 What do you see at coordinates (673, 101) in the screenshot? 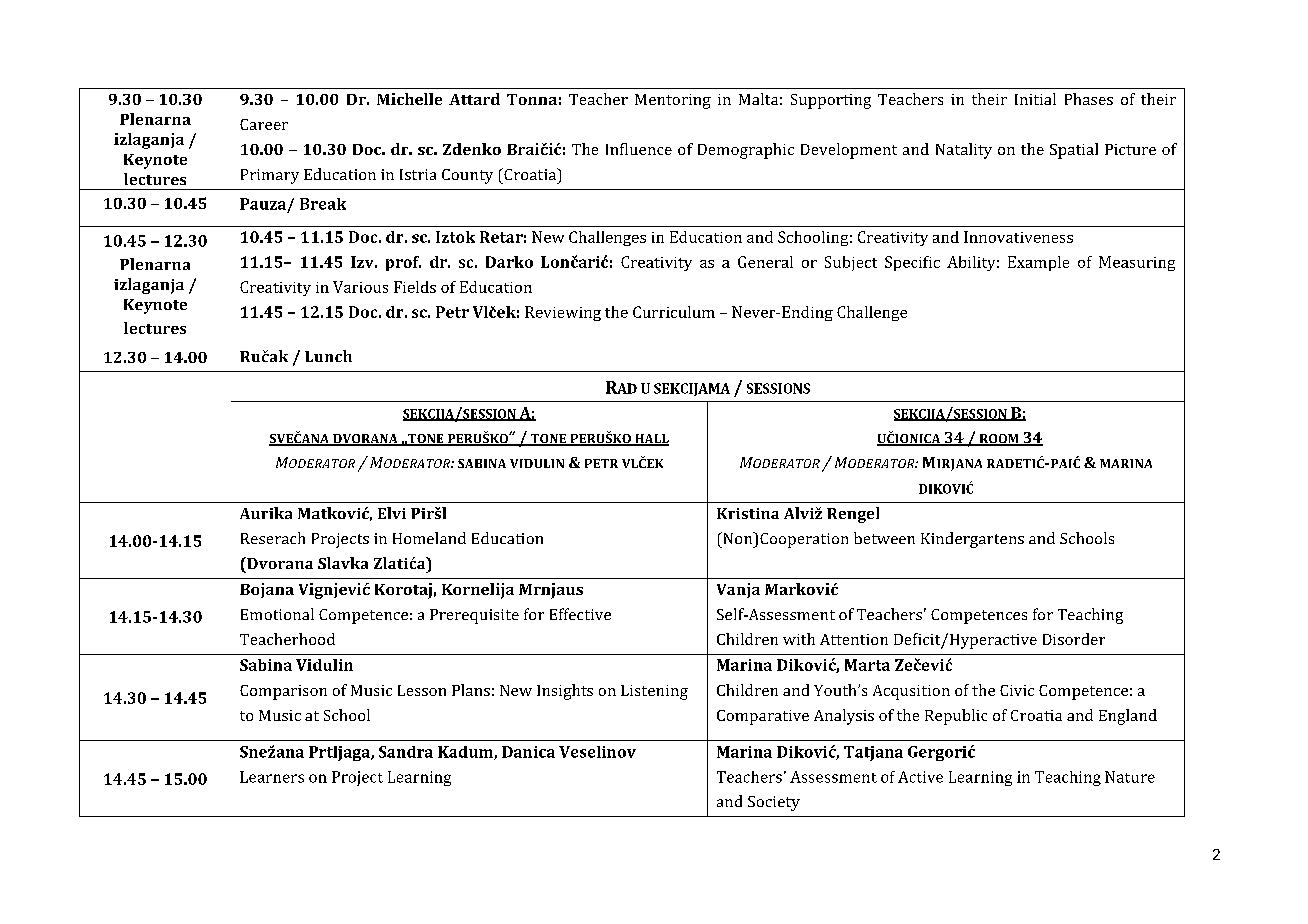
I see `Mentoring` at bounding box center [673, 101].
